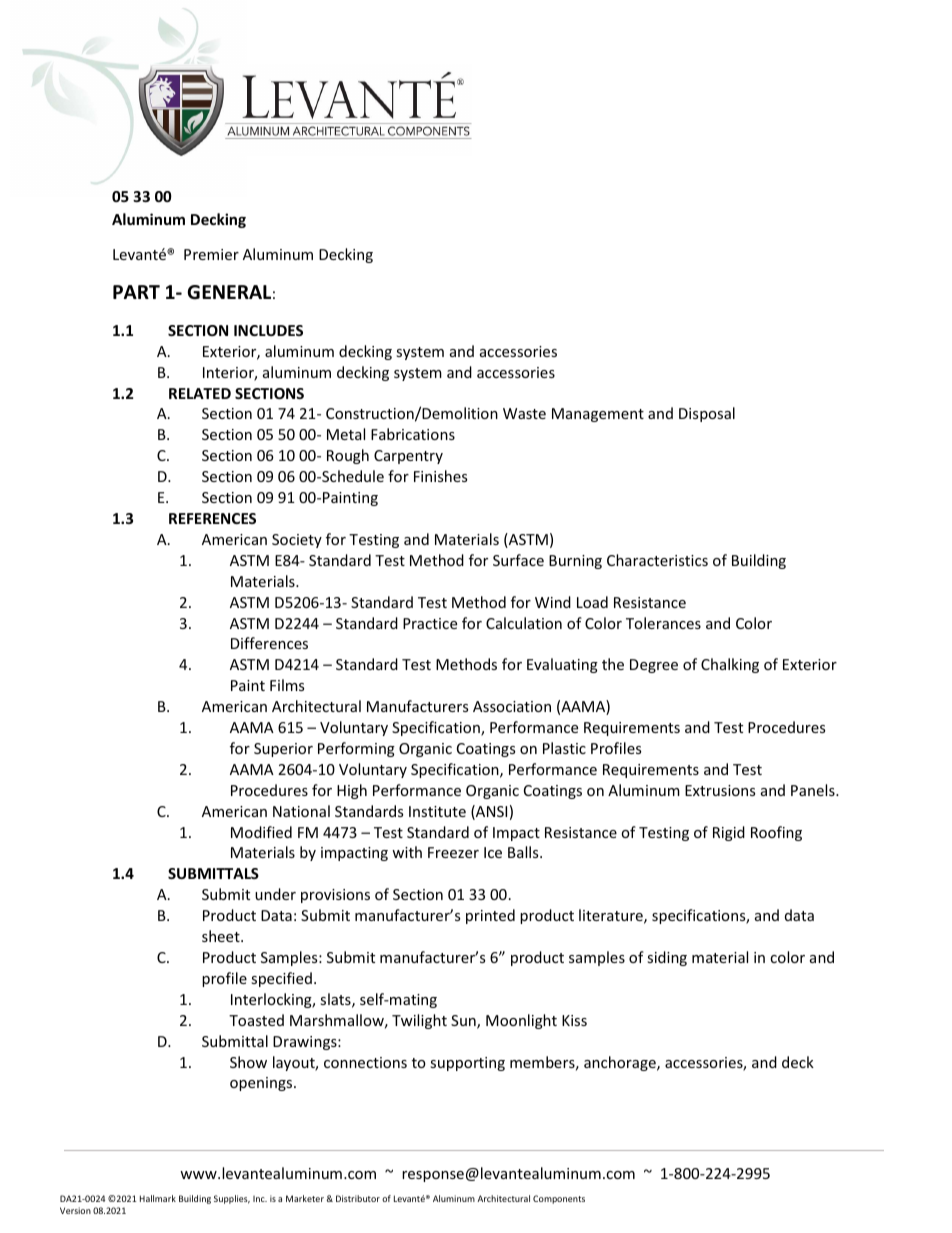 The width and height of the screenshot is (952, 1233). What do you see at coordinates (707, 414) in the screenshot?
I see `Disposal` at bounding box center [707, 414].
